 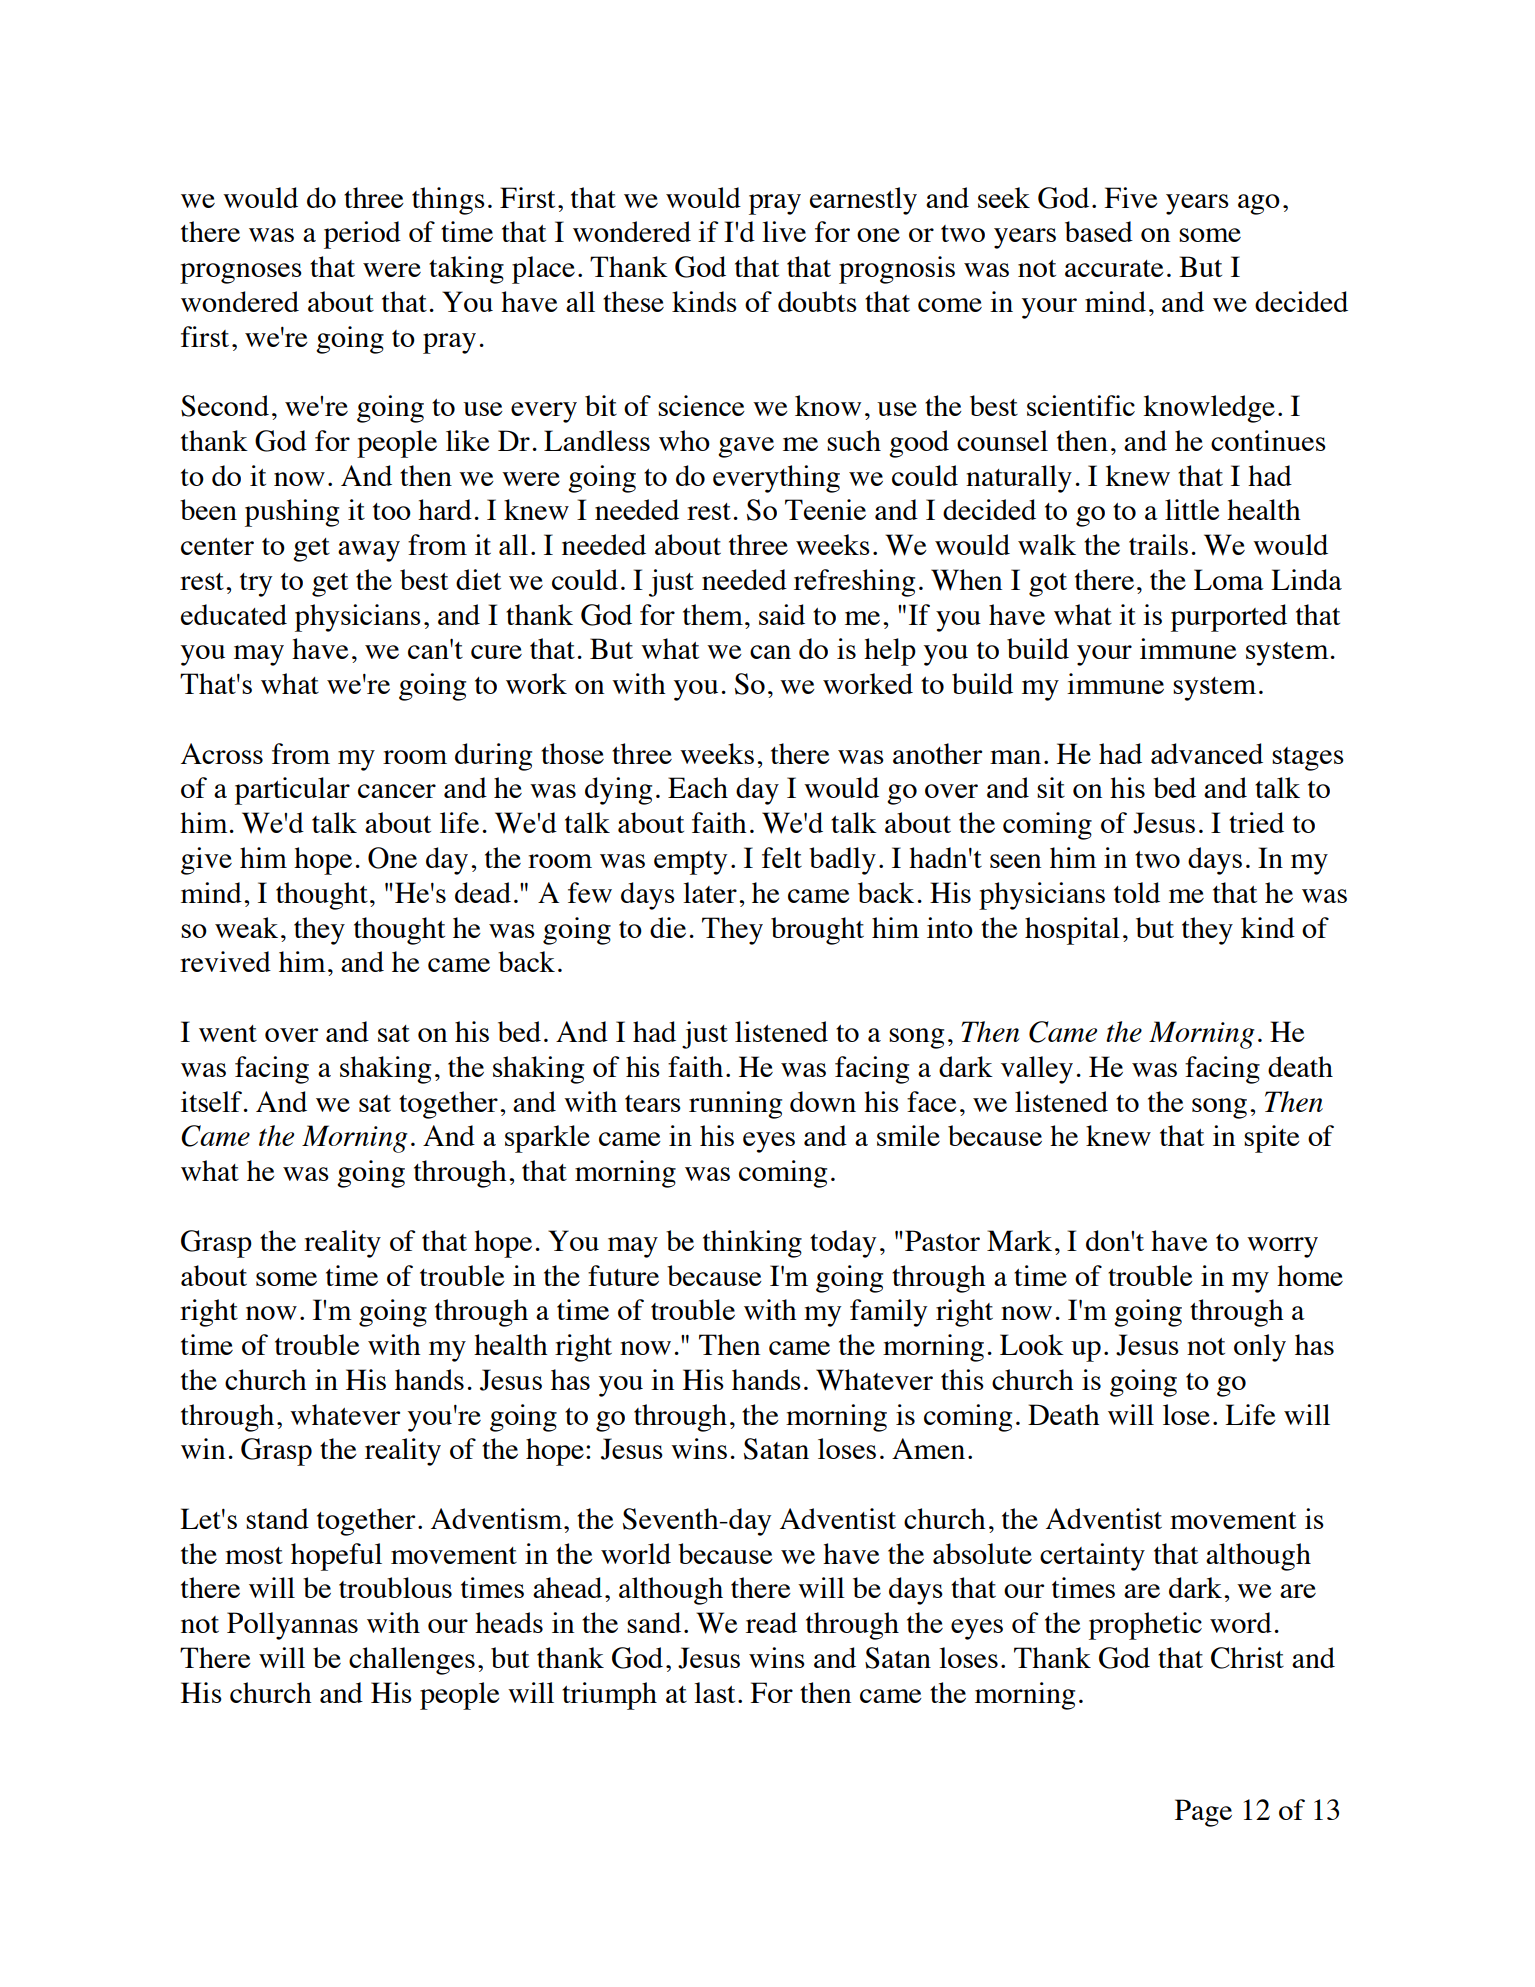 What do you see at coordinates (1114, 268) in the screenshot?
I see `accurate` at bounding box center [1114, 268].
